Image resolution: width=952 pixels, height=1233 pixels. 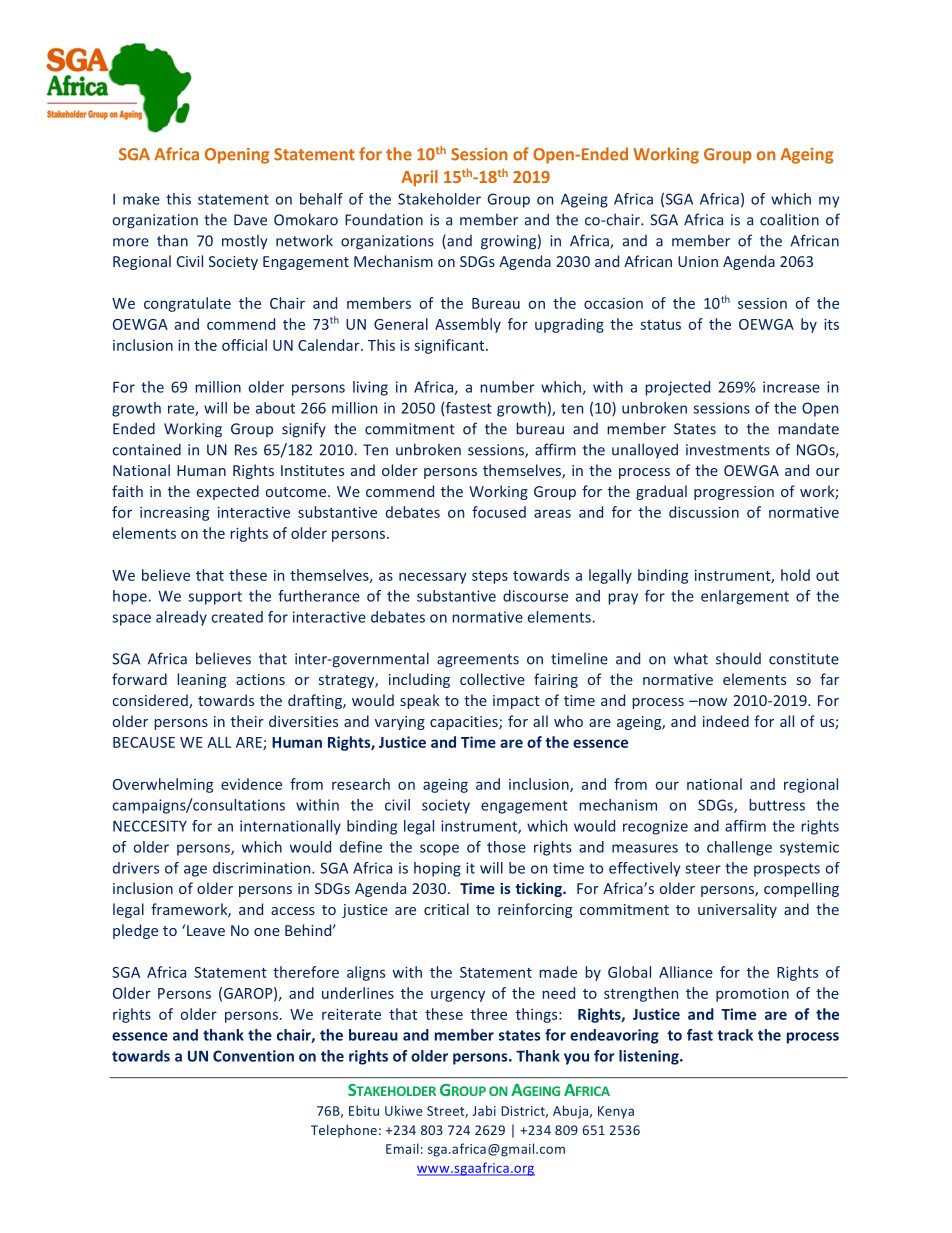 What do you see at coordinates (446, 909) in the page?
I see `critical` at bounding box center [446, 909].
